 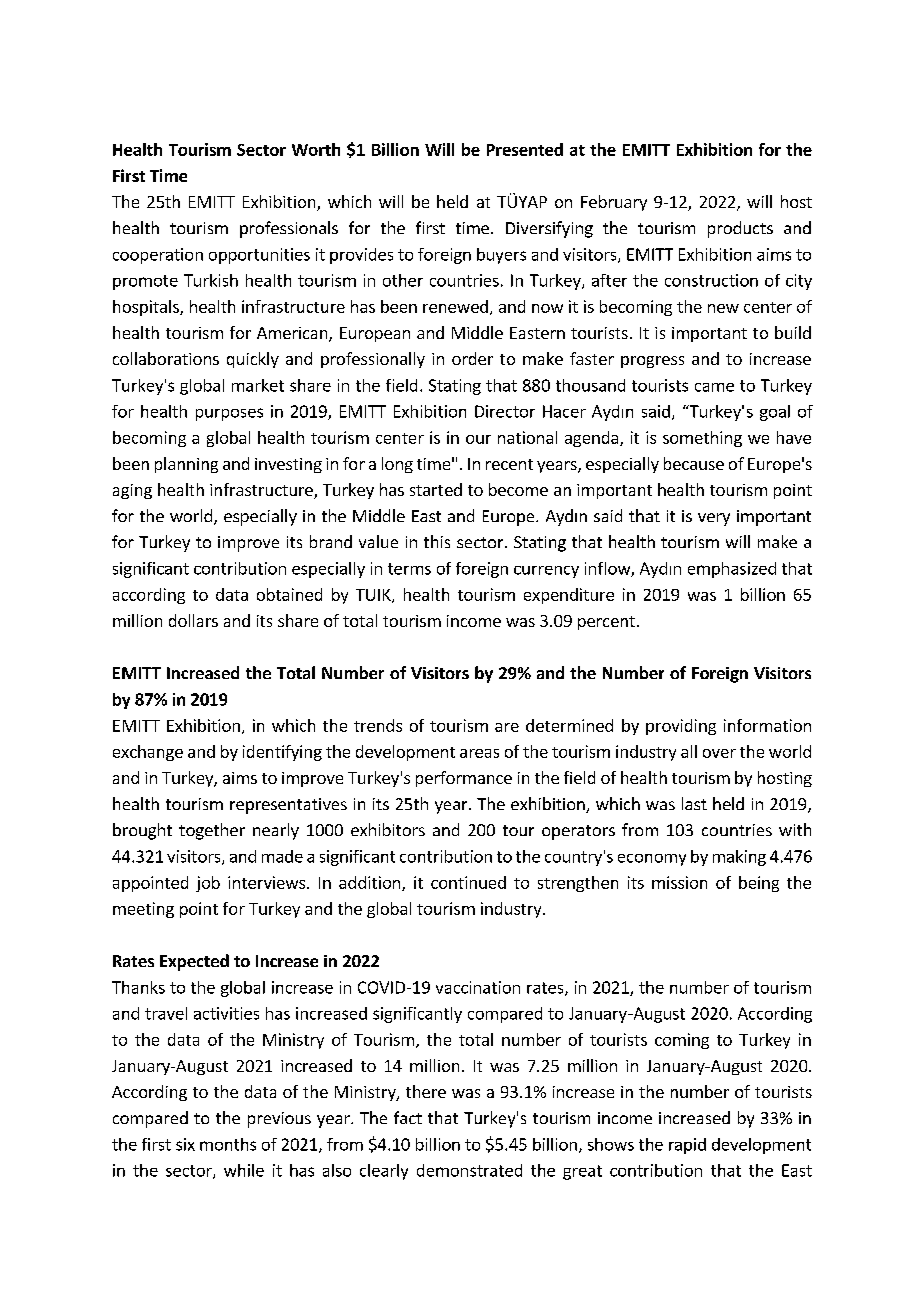 What do you see at coordinates (759, 884) in the document?
I see `being` at bounding box center [759, 884].
